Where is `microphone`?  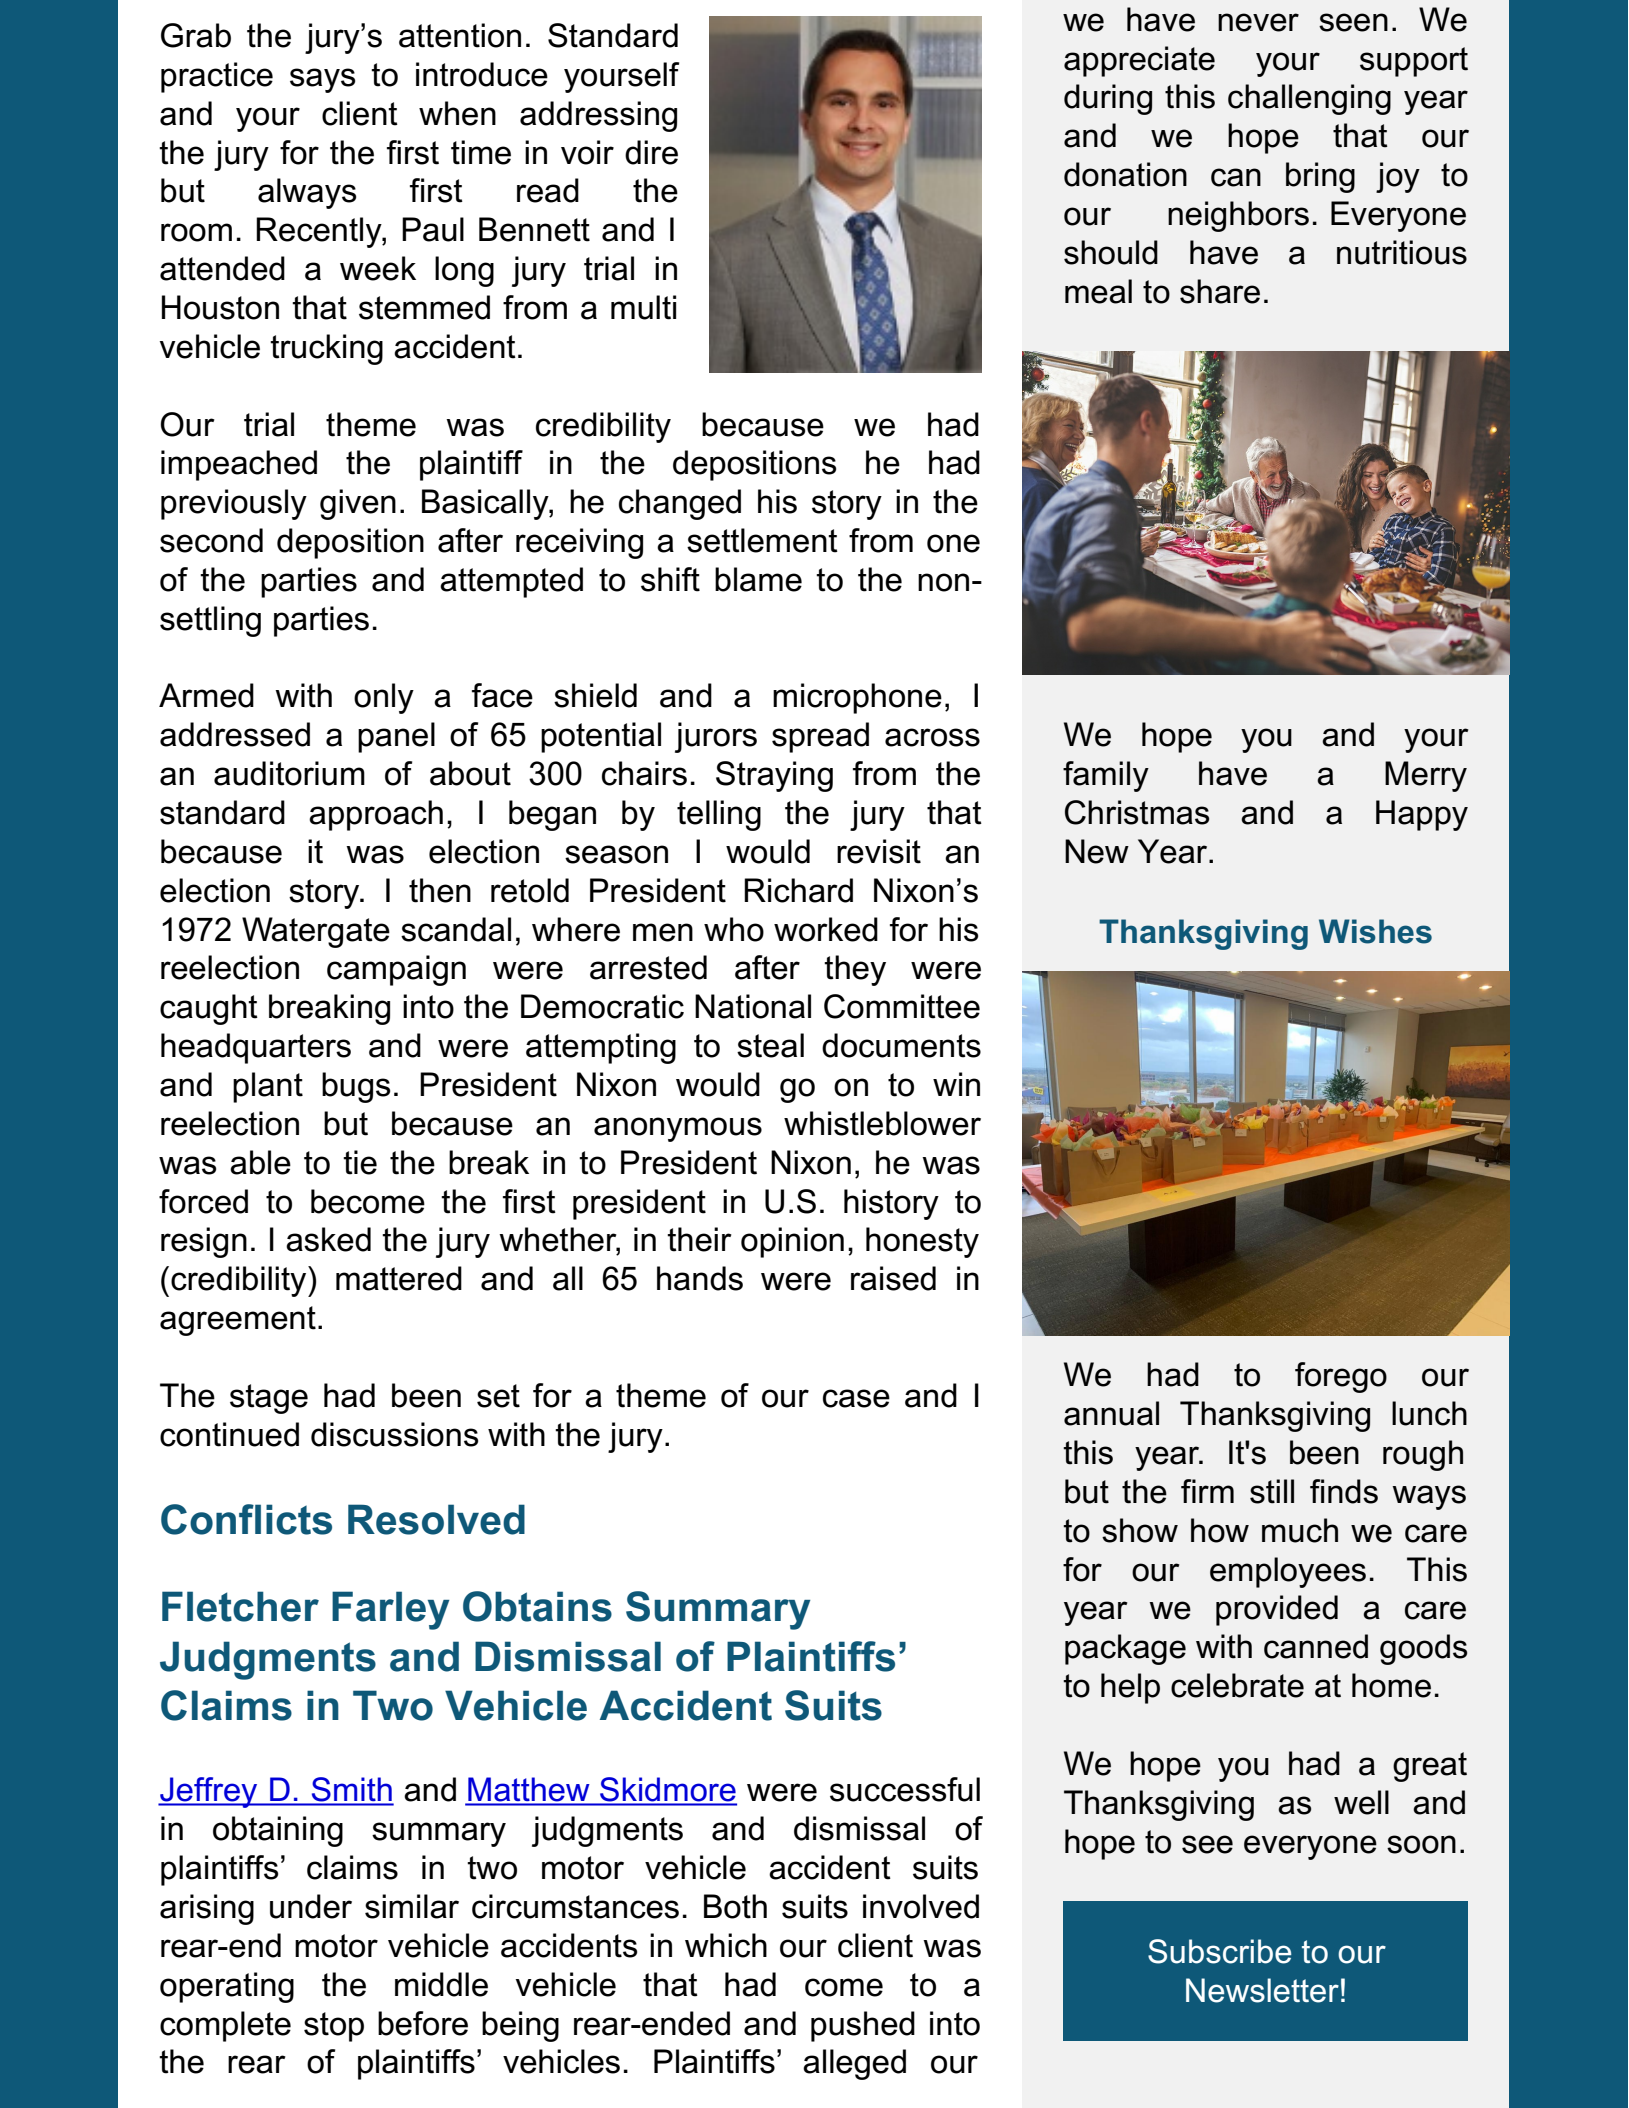 microphone is located at coordinates (857, 698).
